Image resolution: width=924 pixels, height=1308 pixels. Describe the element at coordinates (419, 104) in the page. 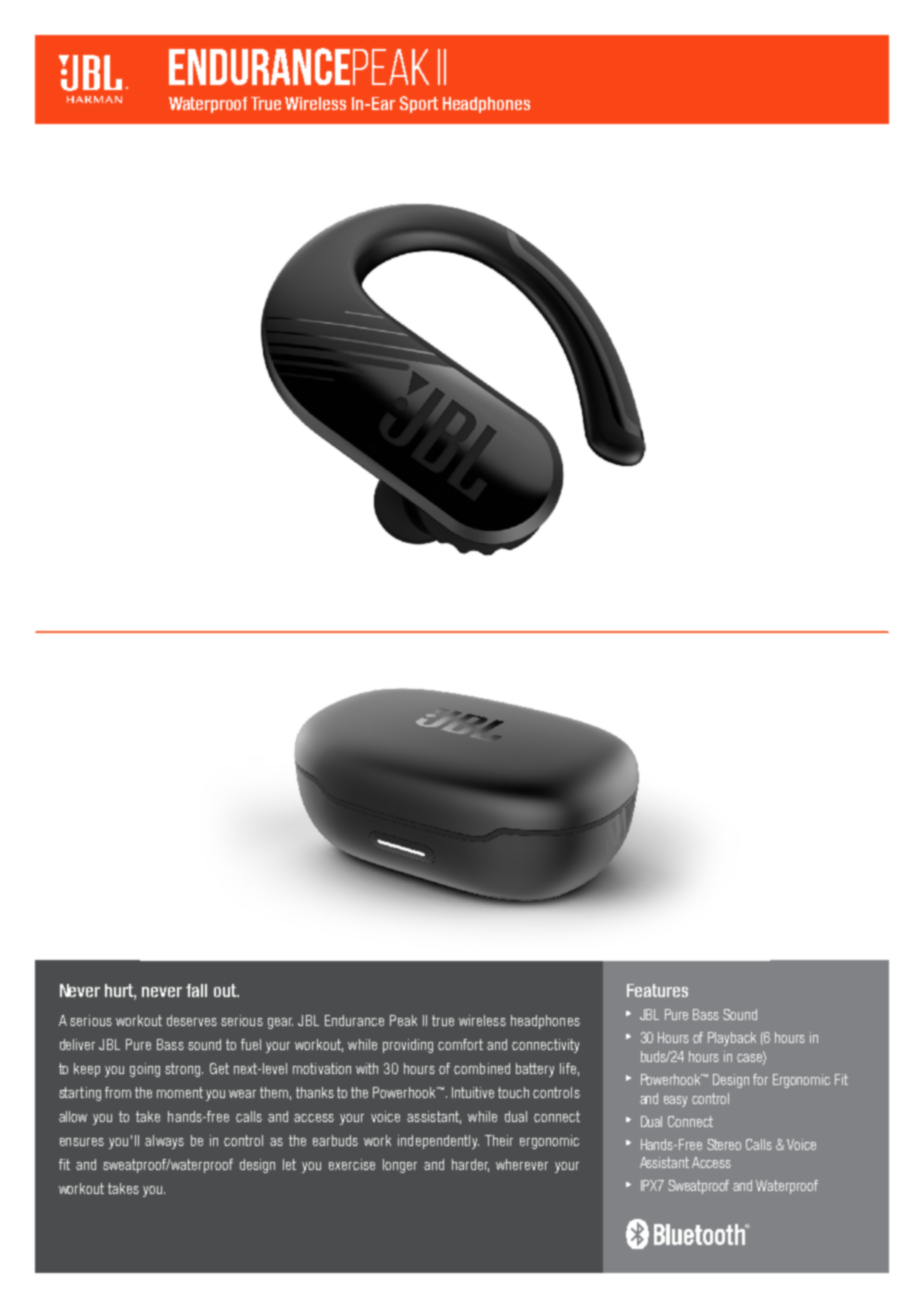

I see `Sport` at that location.
